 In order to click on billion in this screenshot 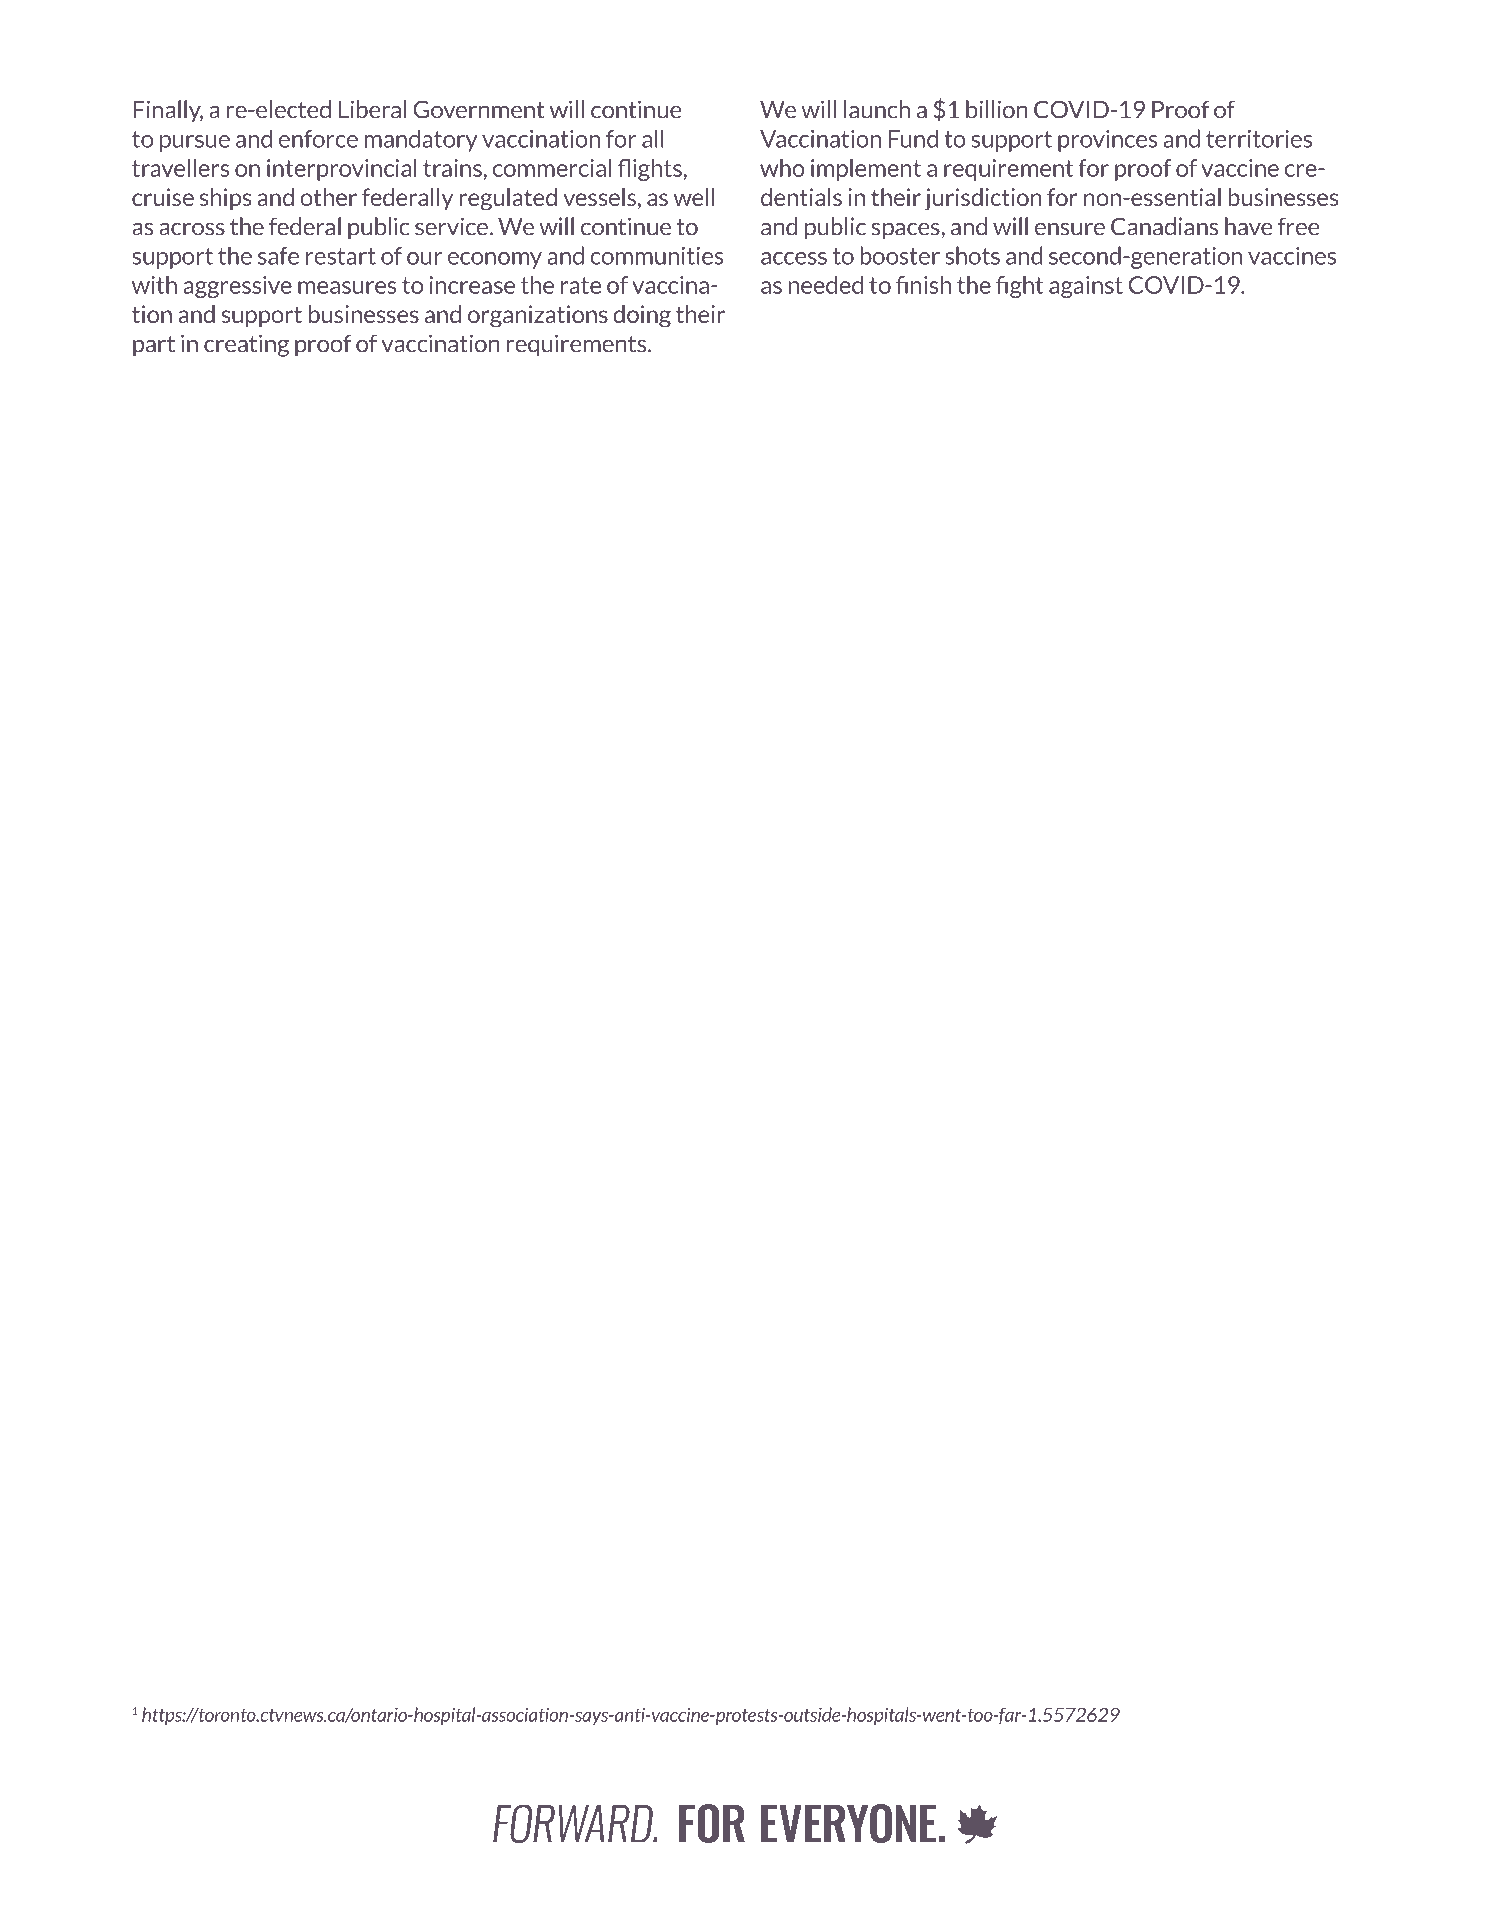, I will do `click(997, 109)`.
